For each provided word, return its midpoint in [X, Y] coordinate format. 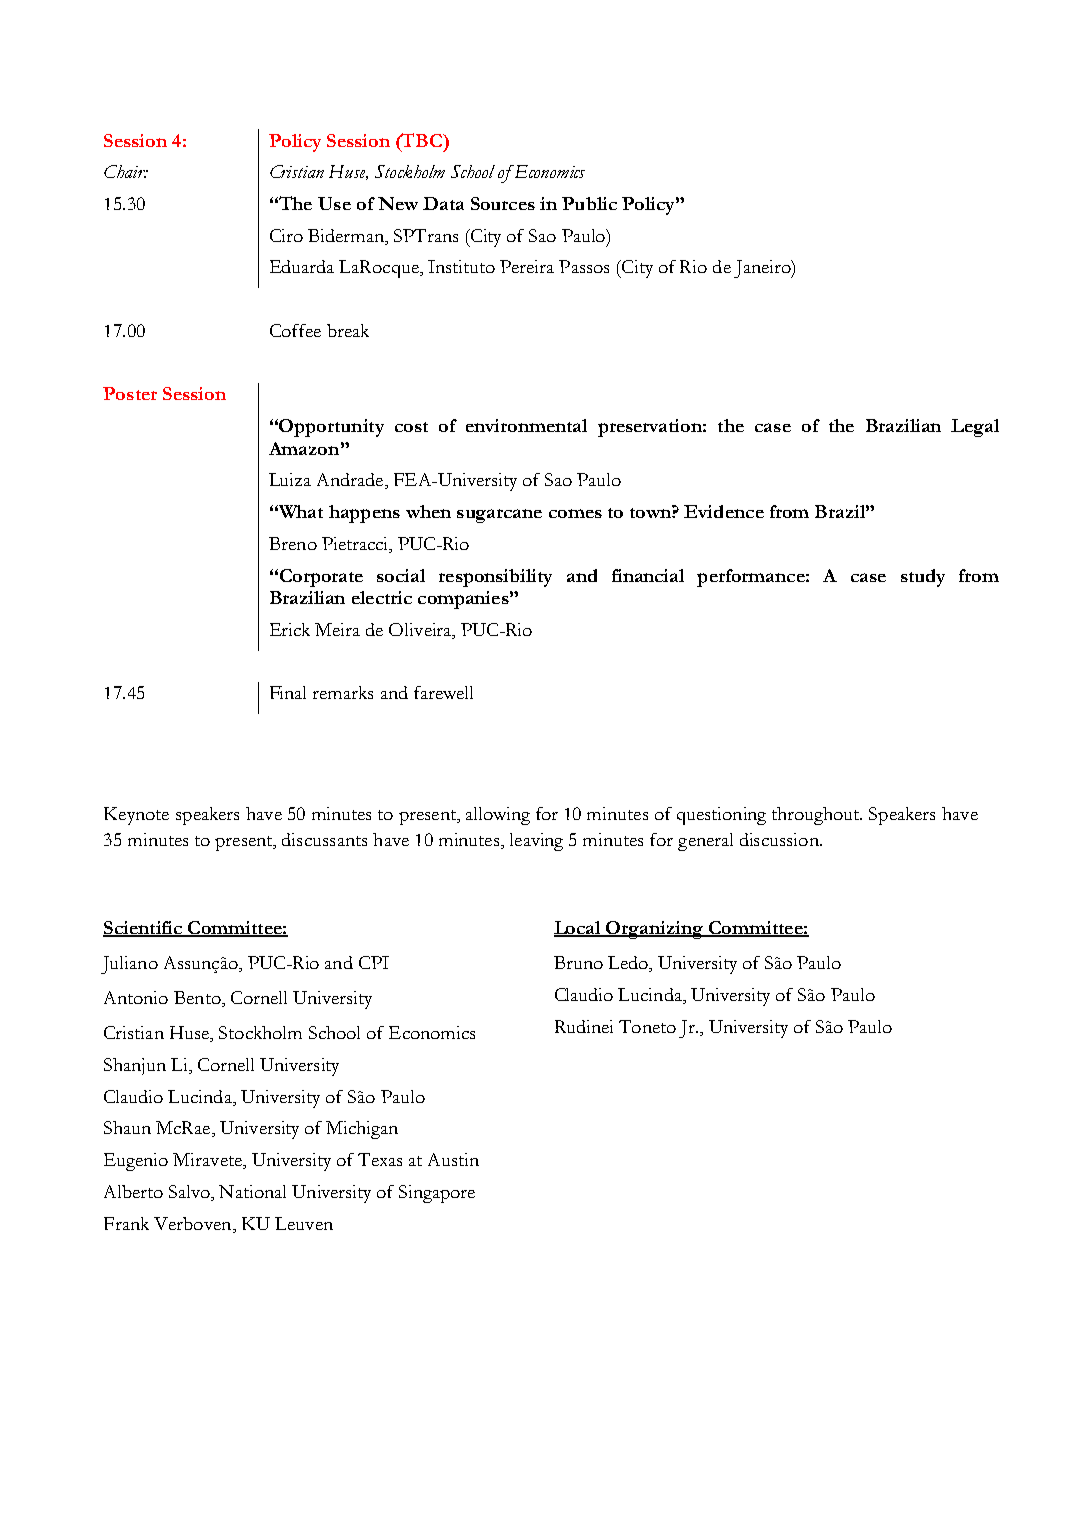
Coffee [295, 330]
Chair [126, 171]
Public [589, 203]
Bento [198, 999]
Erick [290, 629]
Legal [975, 428]
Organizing [655, 930]
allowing [498, 816]
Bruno [578, 962]
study [923, 578]
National [252, 1191]
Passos [584, 266]
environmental [526, 425]
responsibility [495, 578]
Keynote [136, 816]
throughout [817, 816]
